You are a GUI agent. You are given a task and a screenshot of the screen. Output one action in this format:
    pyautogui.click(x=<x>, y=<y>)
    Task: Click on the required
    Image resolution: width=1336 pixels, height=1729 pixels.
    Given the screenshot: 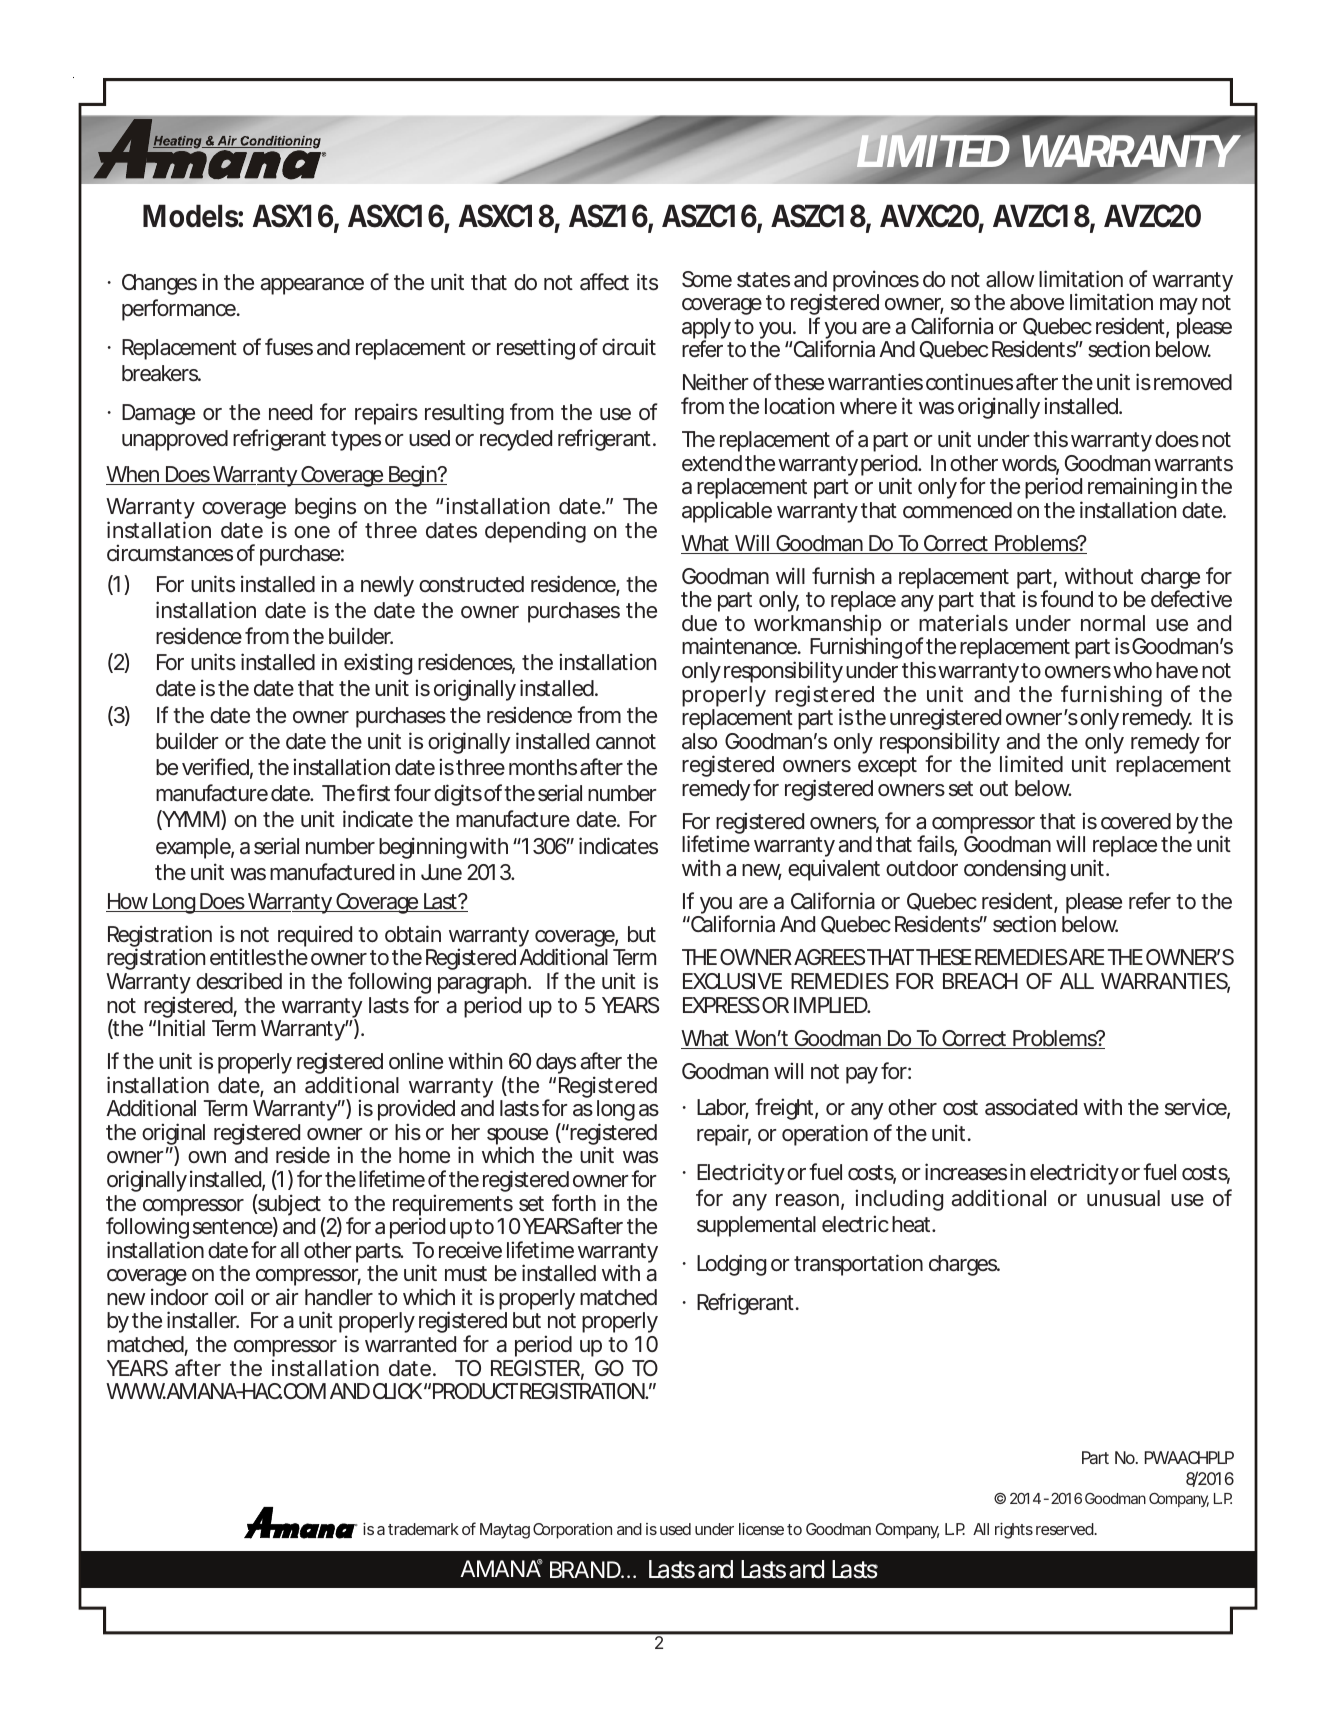 What is the action you would take?
    pyautogui.click(x=315, y=937)
